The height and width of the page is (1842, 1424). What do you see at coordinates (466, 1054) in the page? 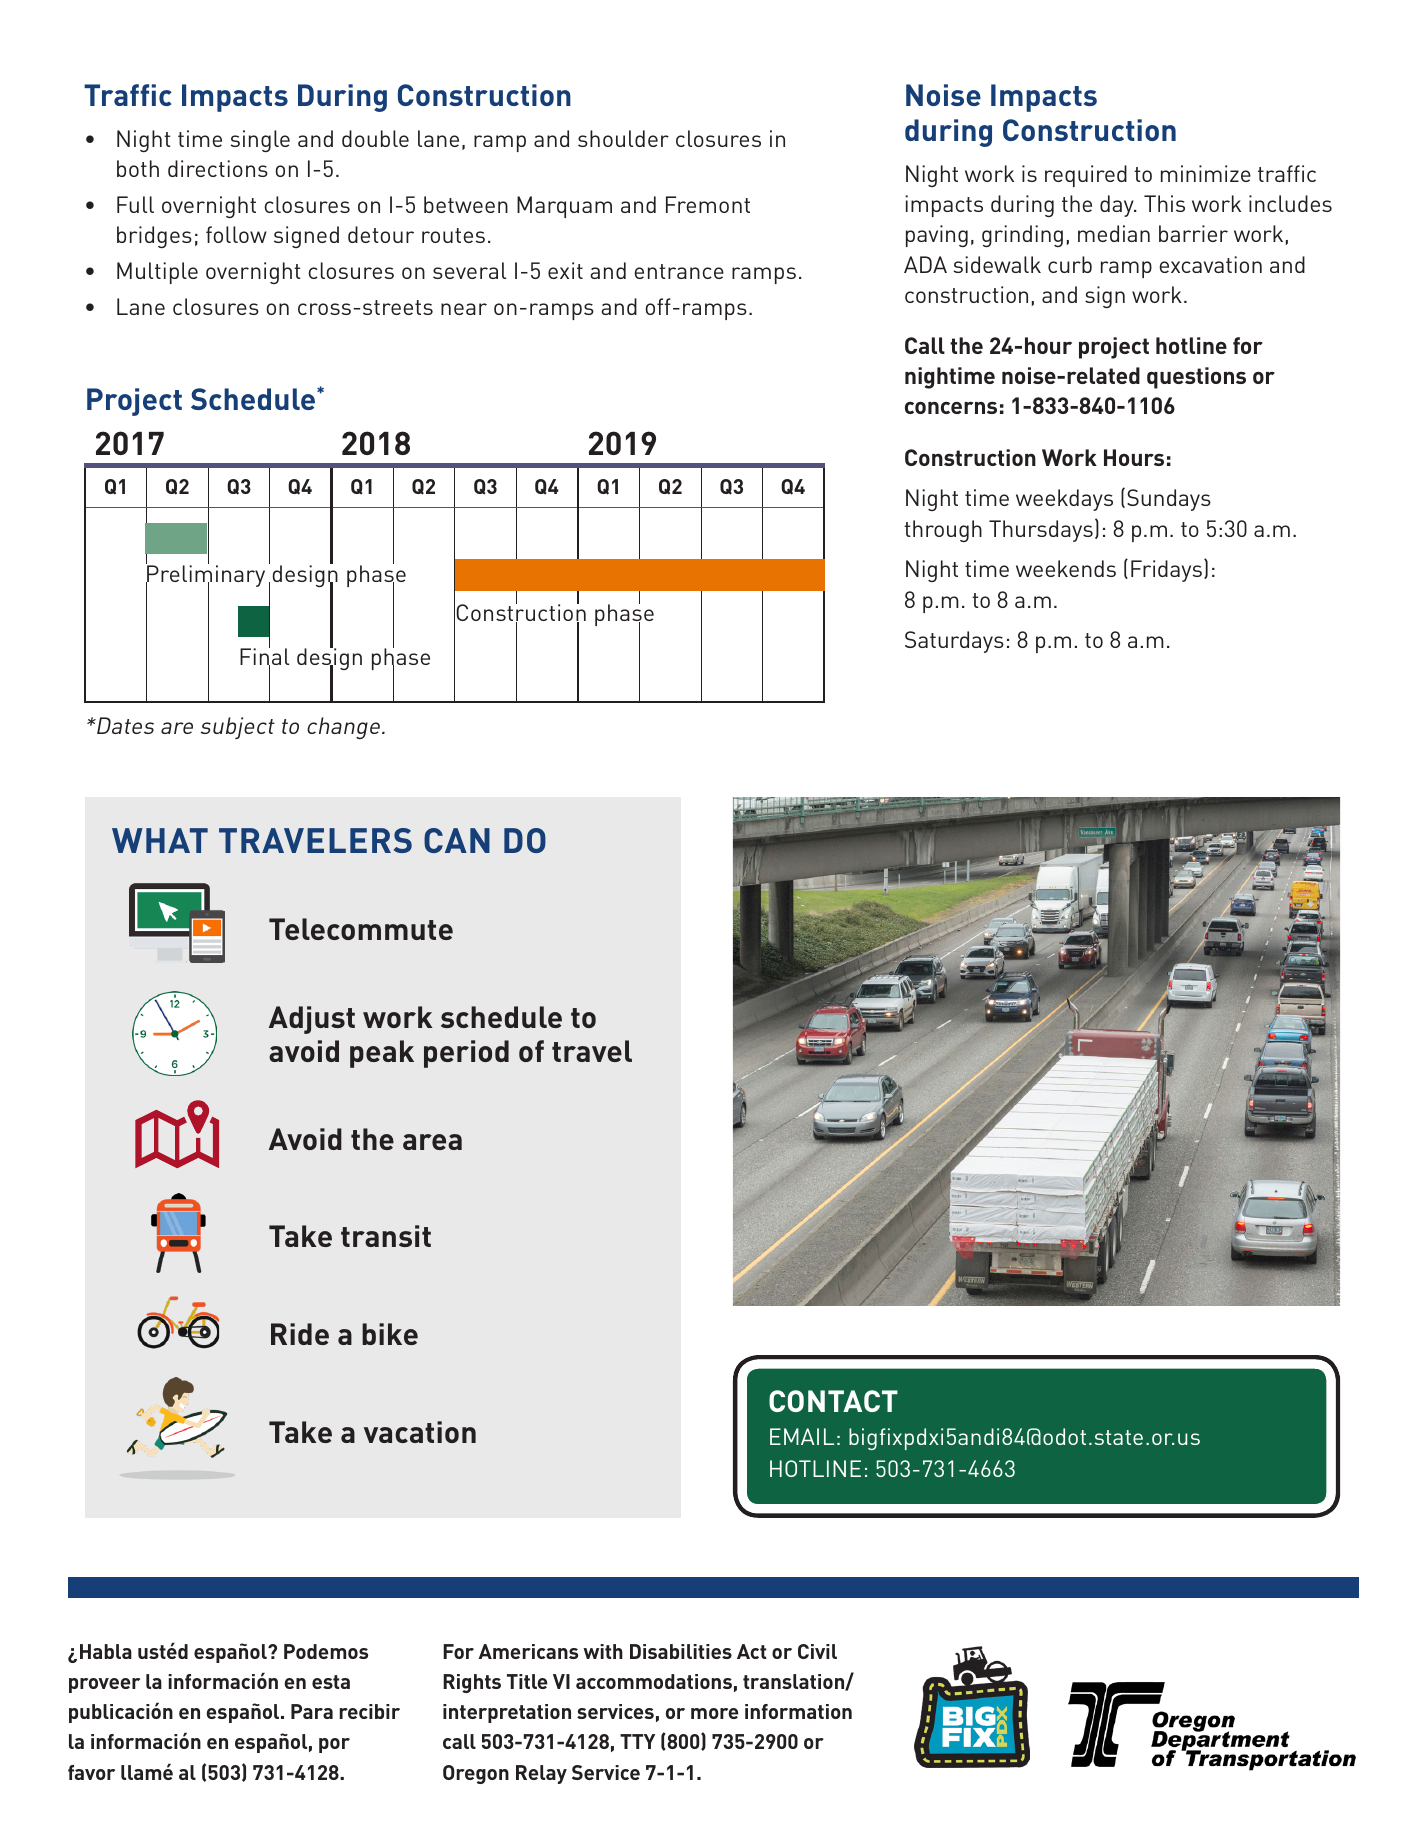
I see `period` at bounding box center [466, 1054].
